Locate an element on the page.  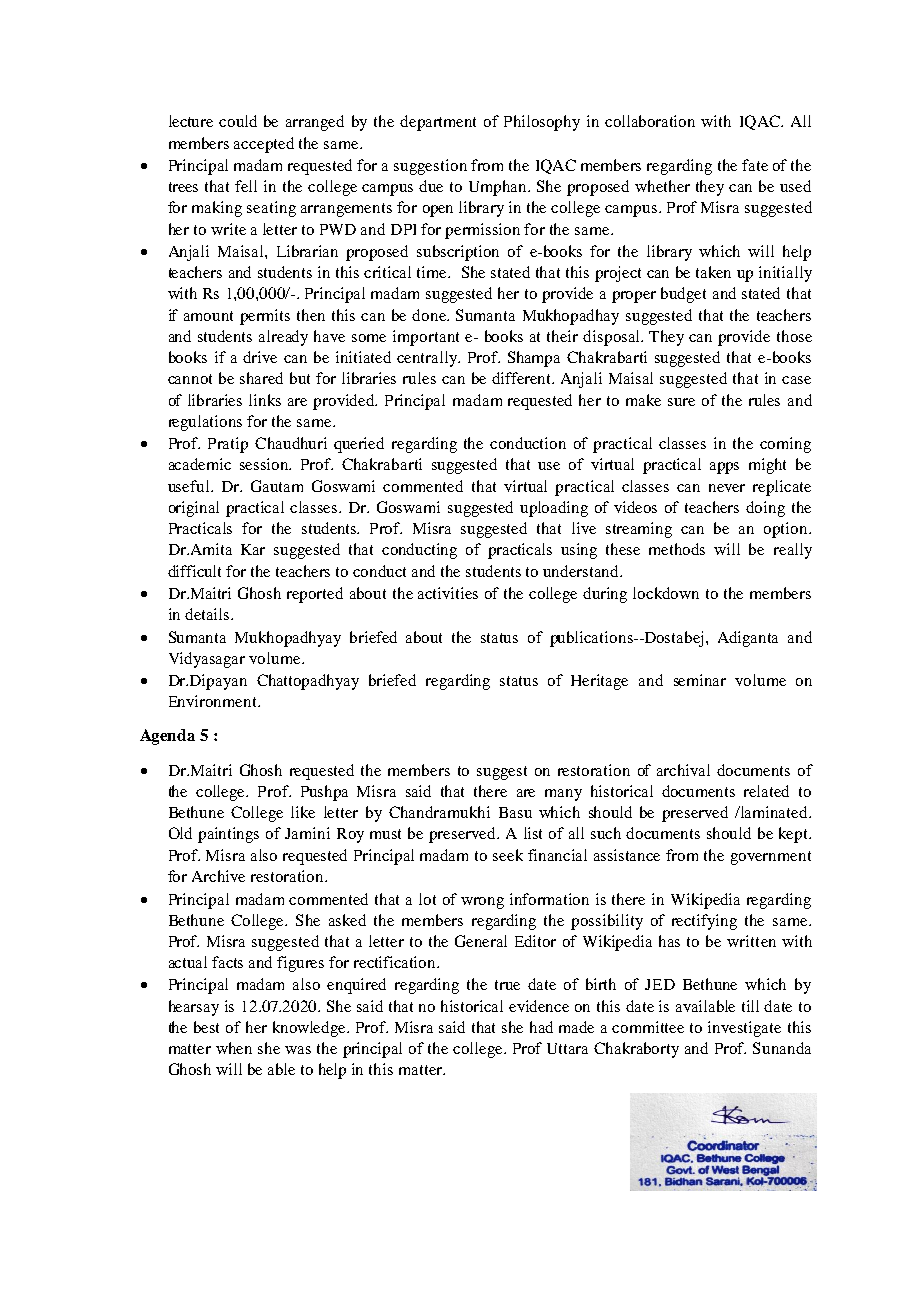
department is located at coordinates (438, 123).
